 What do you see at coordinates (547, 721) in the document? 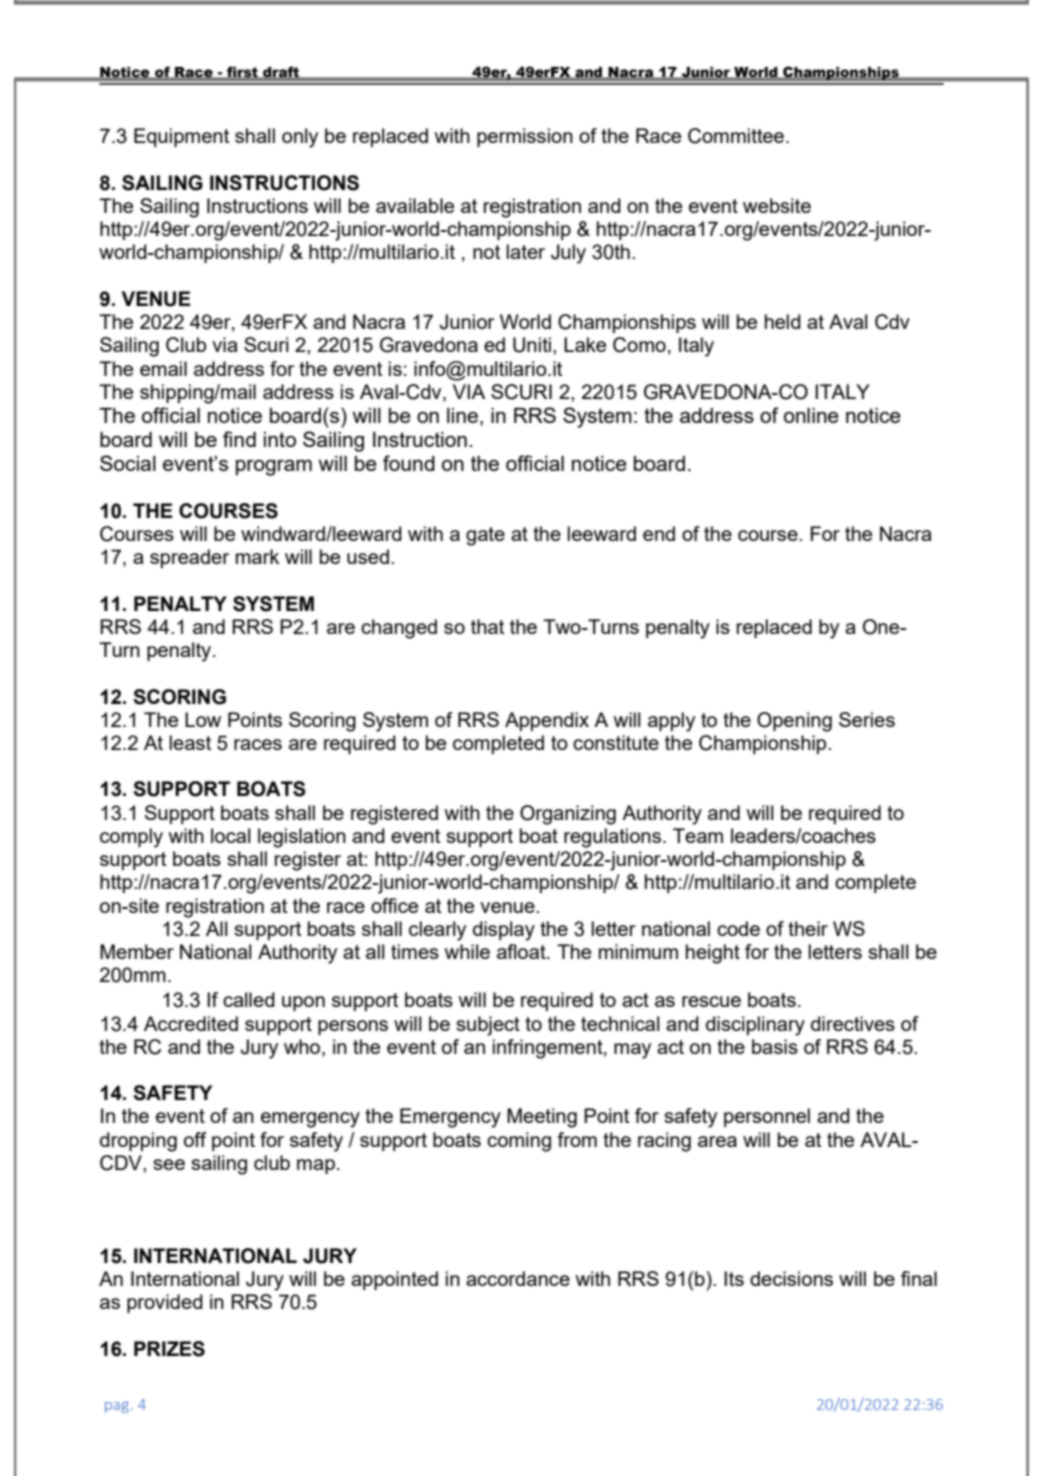
I see `Appendix` at bounding box center [547, 721].
